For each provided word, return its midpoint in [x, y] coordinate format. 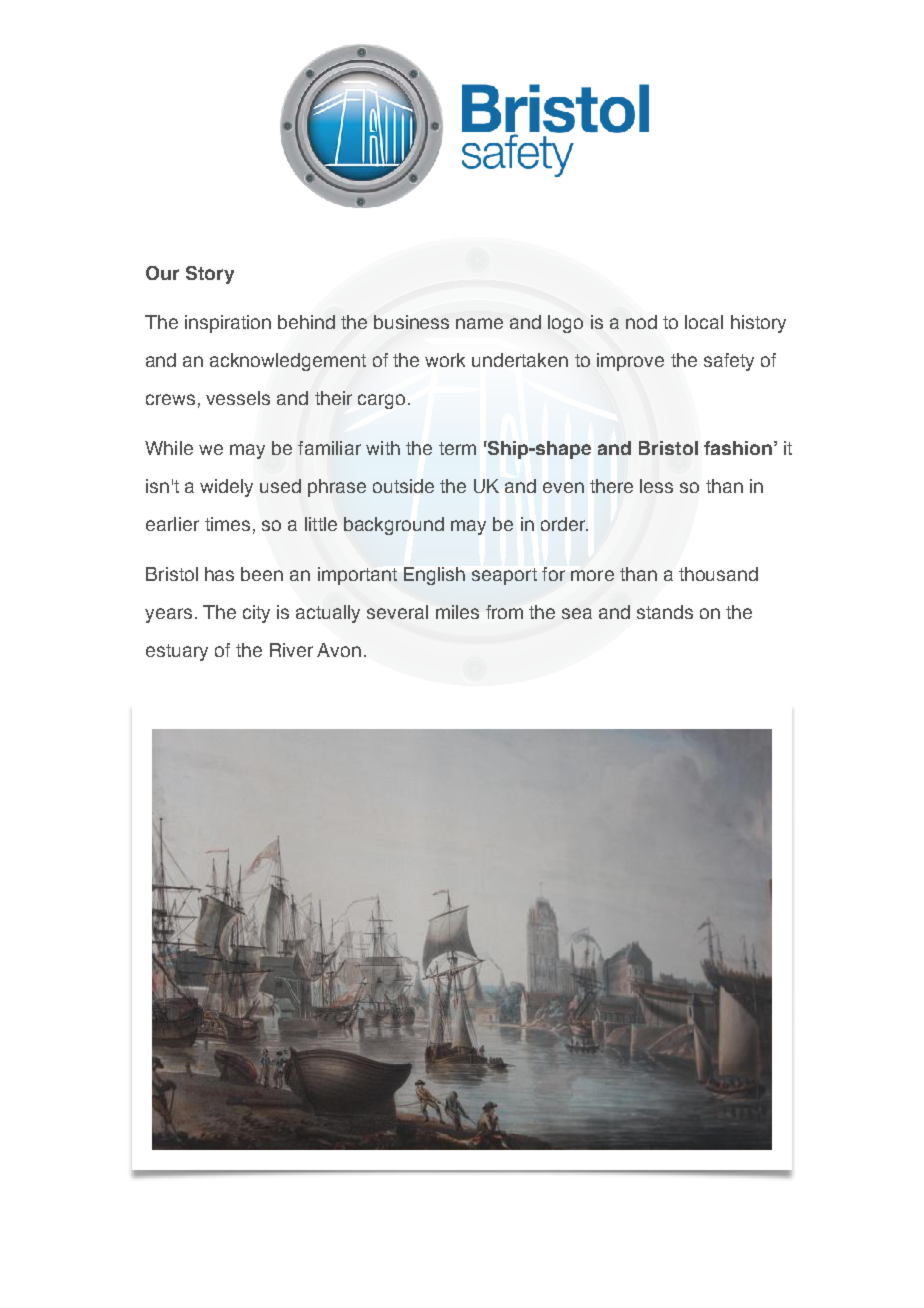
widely [226, 488]
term [457, 448]
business [411, 322]
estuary [177, 652]
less [656, 486]
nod [641, 322]
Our [162, 273]
